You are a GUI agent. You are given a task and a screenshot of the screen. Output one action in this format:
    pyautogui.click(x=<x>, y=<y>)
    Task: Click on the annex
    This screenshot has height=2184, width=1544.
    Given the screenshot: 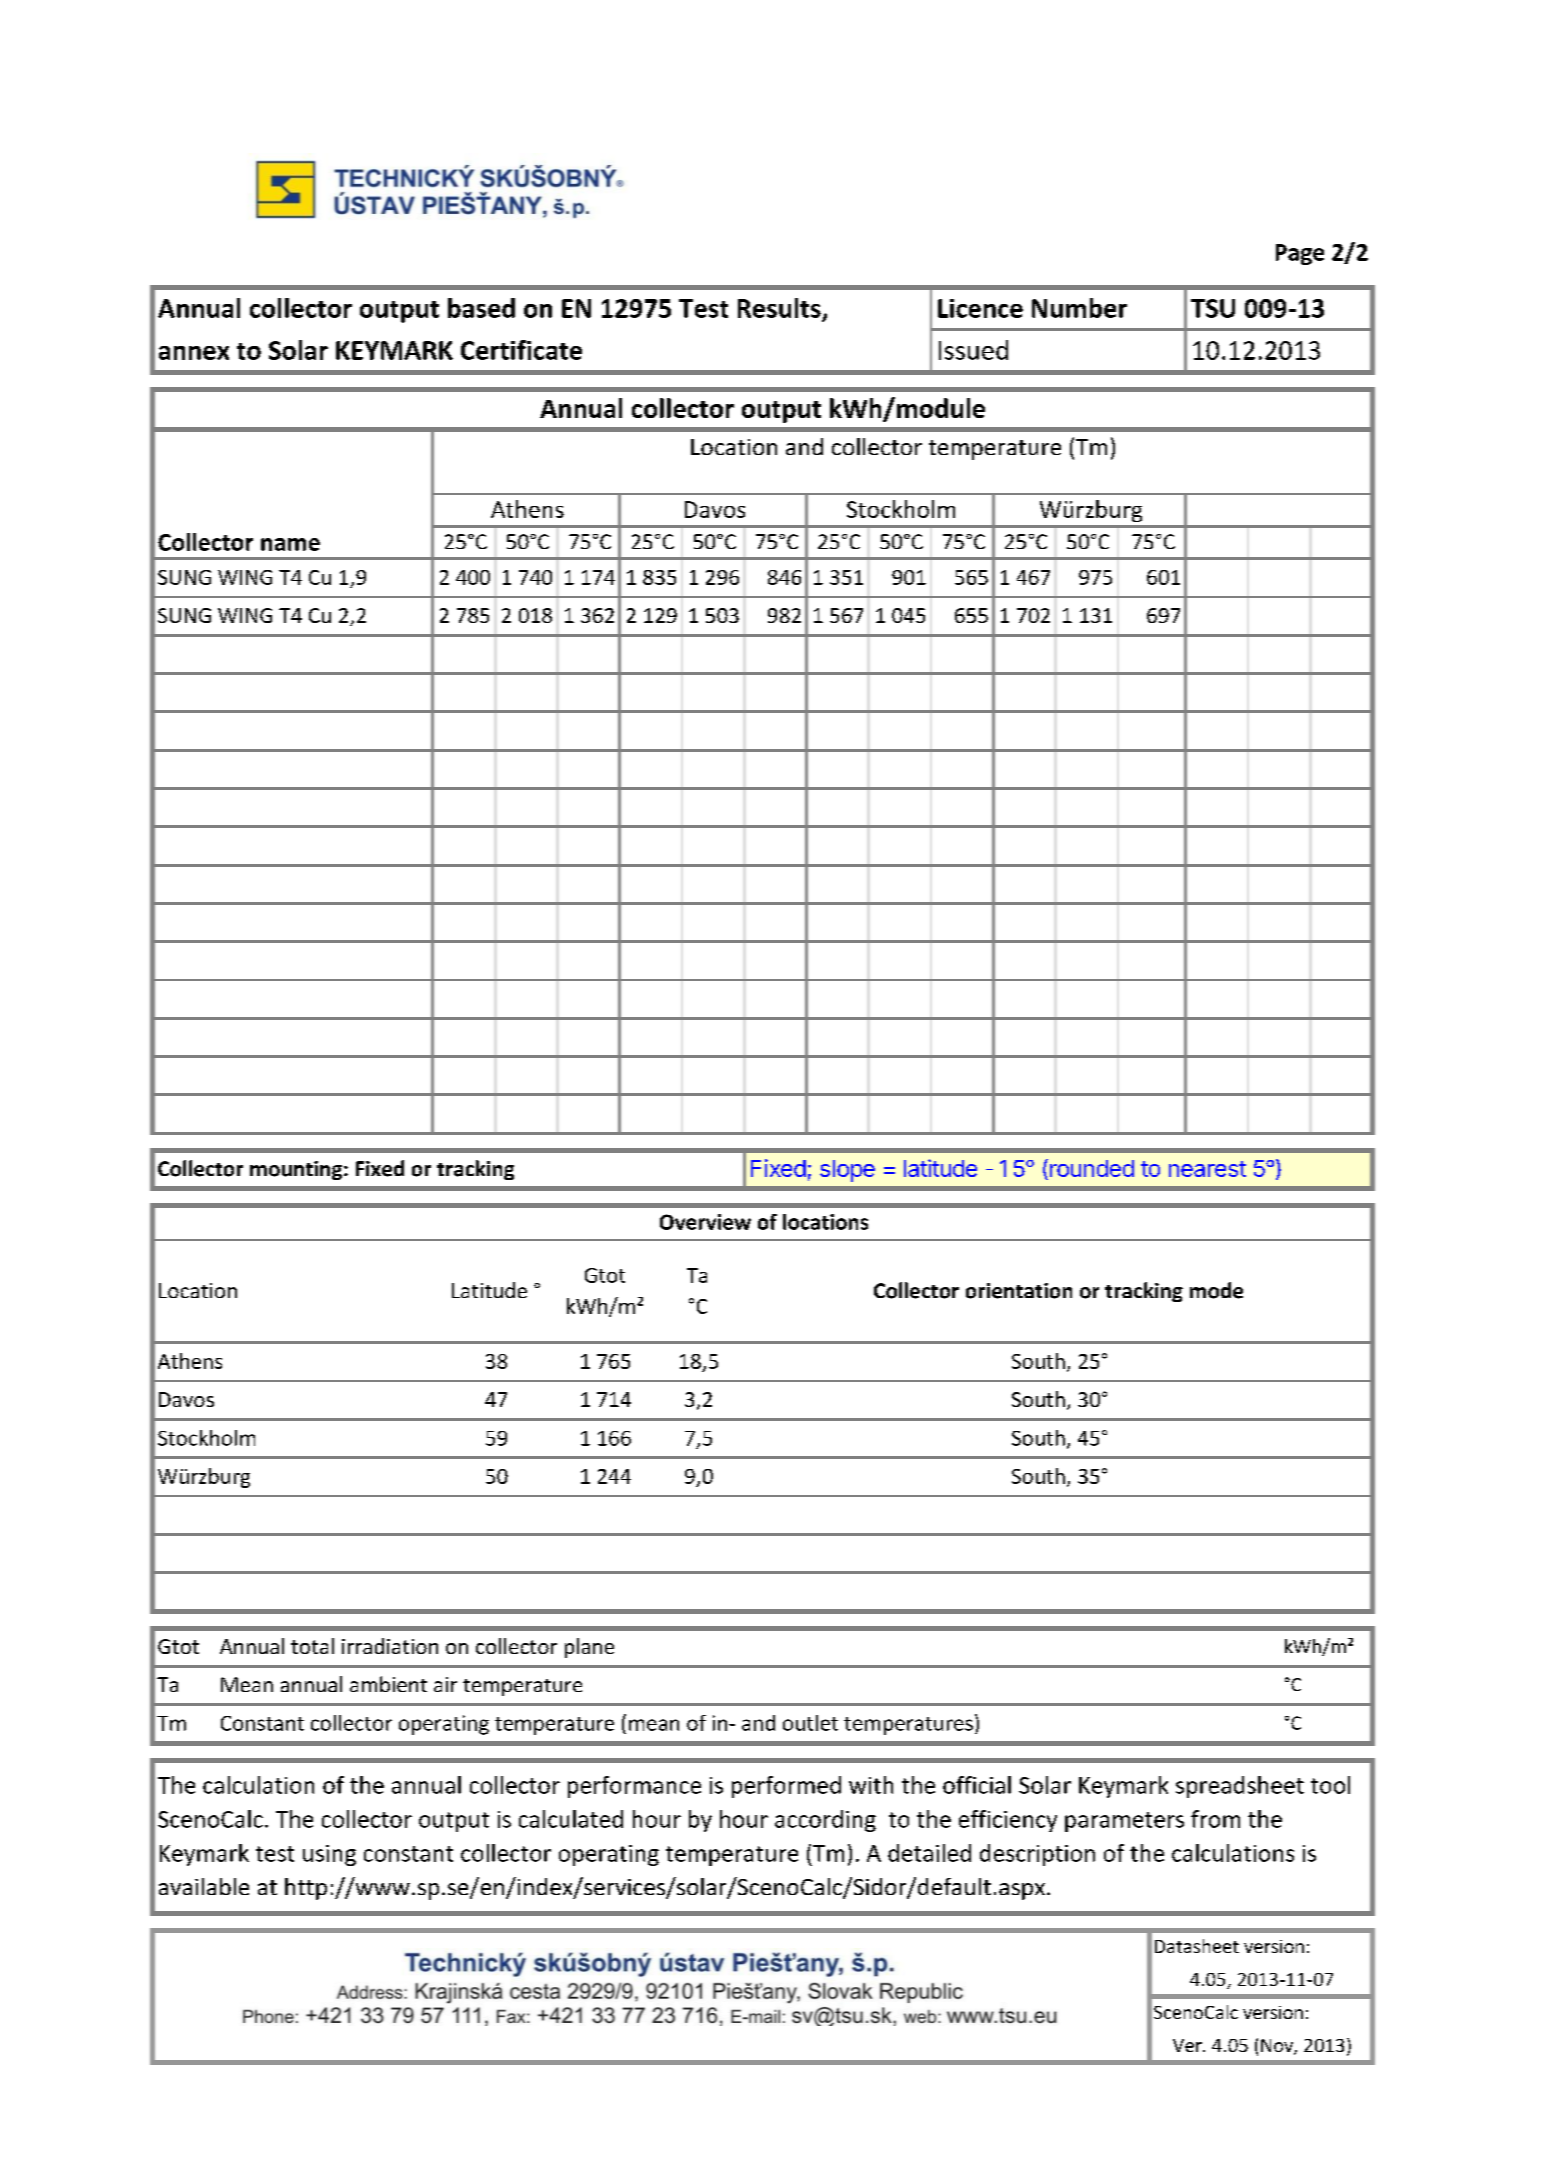 What is the action you would take?
    pyautogui.click(x=194, y=353)
